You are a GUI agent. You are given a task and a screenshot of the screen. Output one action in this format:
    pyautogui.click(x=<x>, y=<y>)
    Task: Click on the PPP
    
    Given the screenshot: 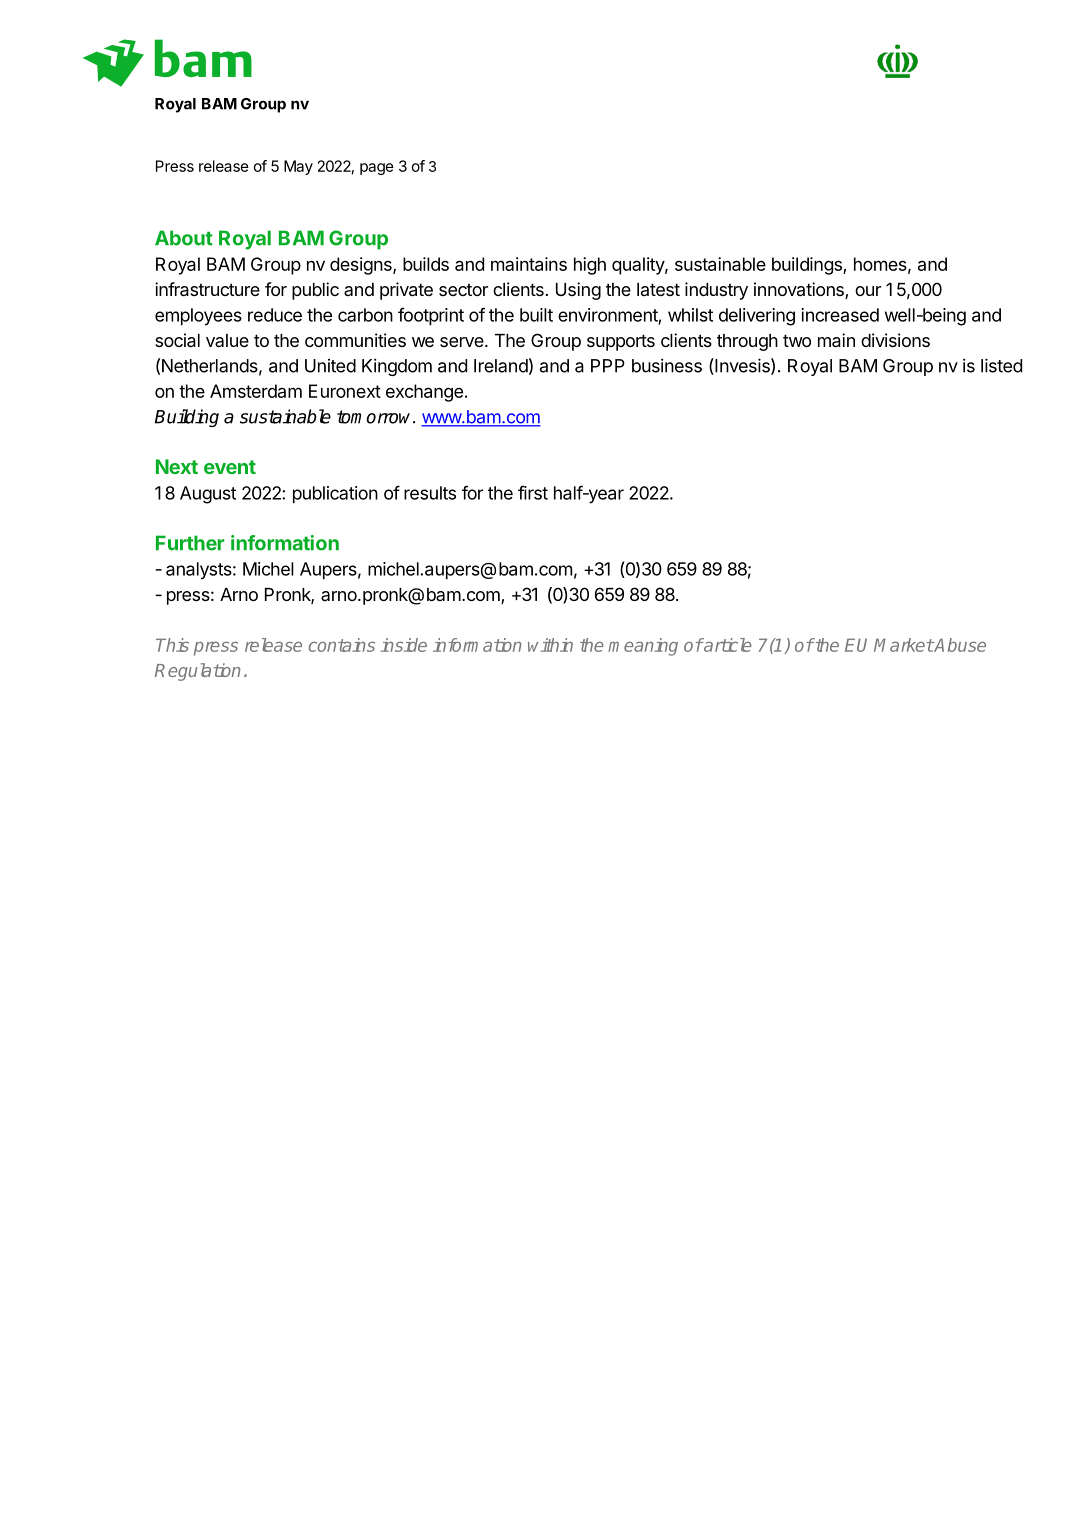 What is the action you would take?
    pyautogui.click(x=608, y=366)
